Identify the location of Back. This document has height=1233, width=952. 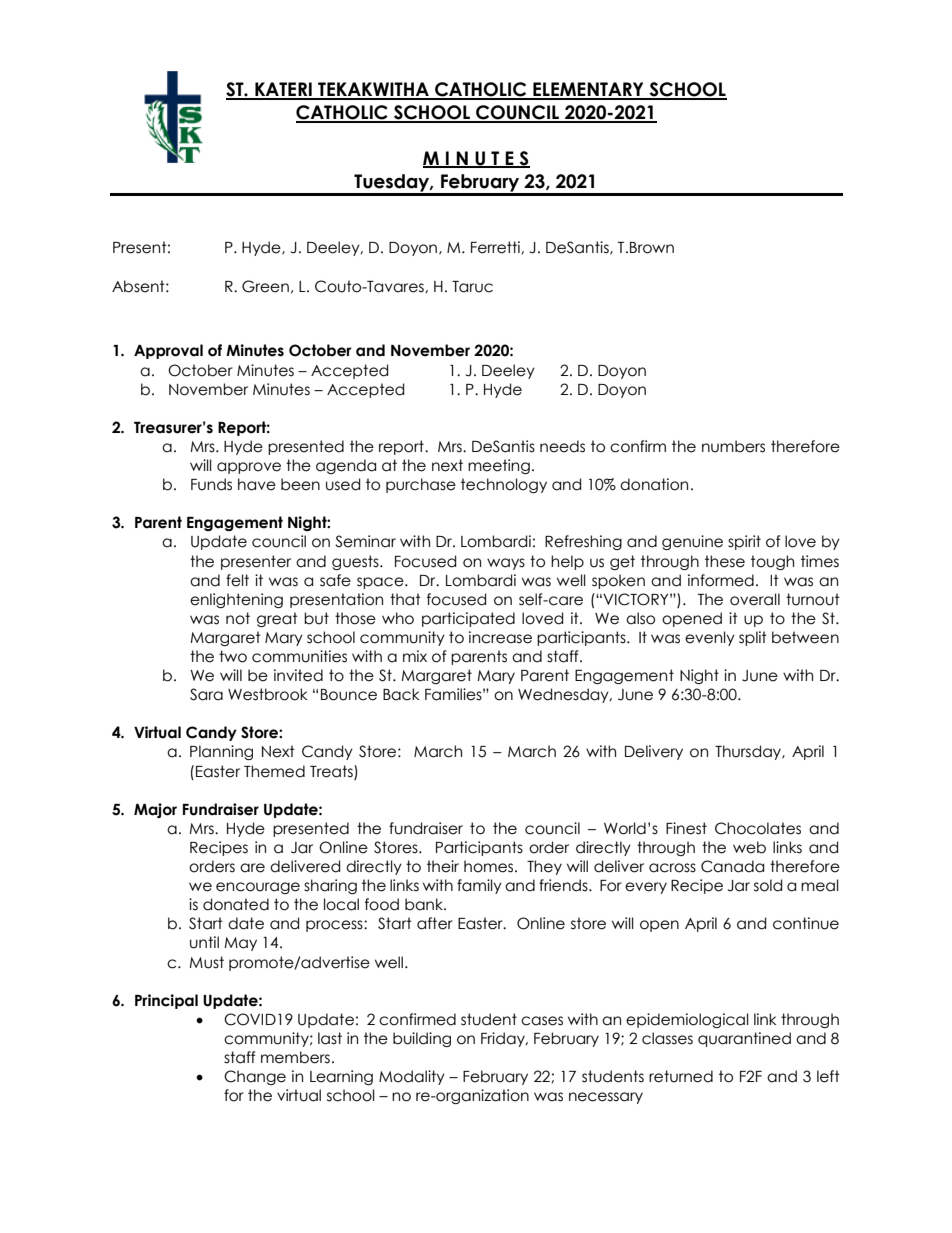
(401, 694).
